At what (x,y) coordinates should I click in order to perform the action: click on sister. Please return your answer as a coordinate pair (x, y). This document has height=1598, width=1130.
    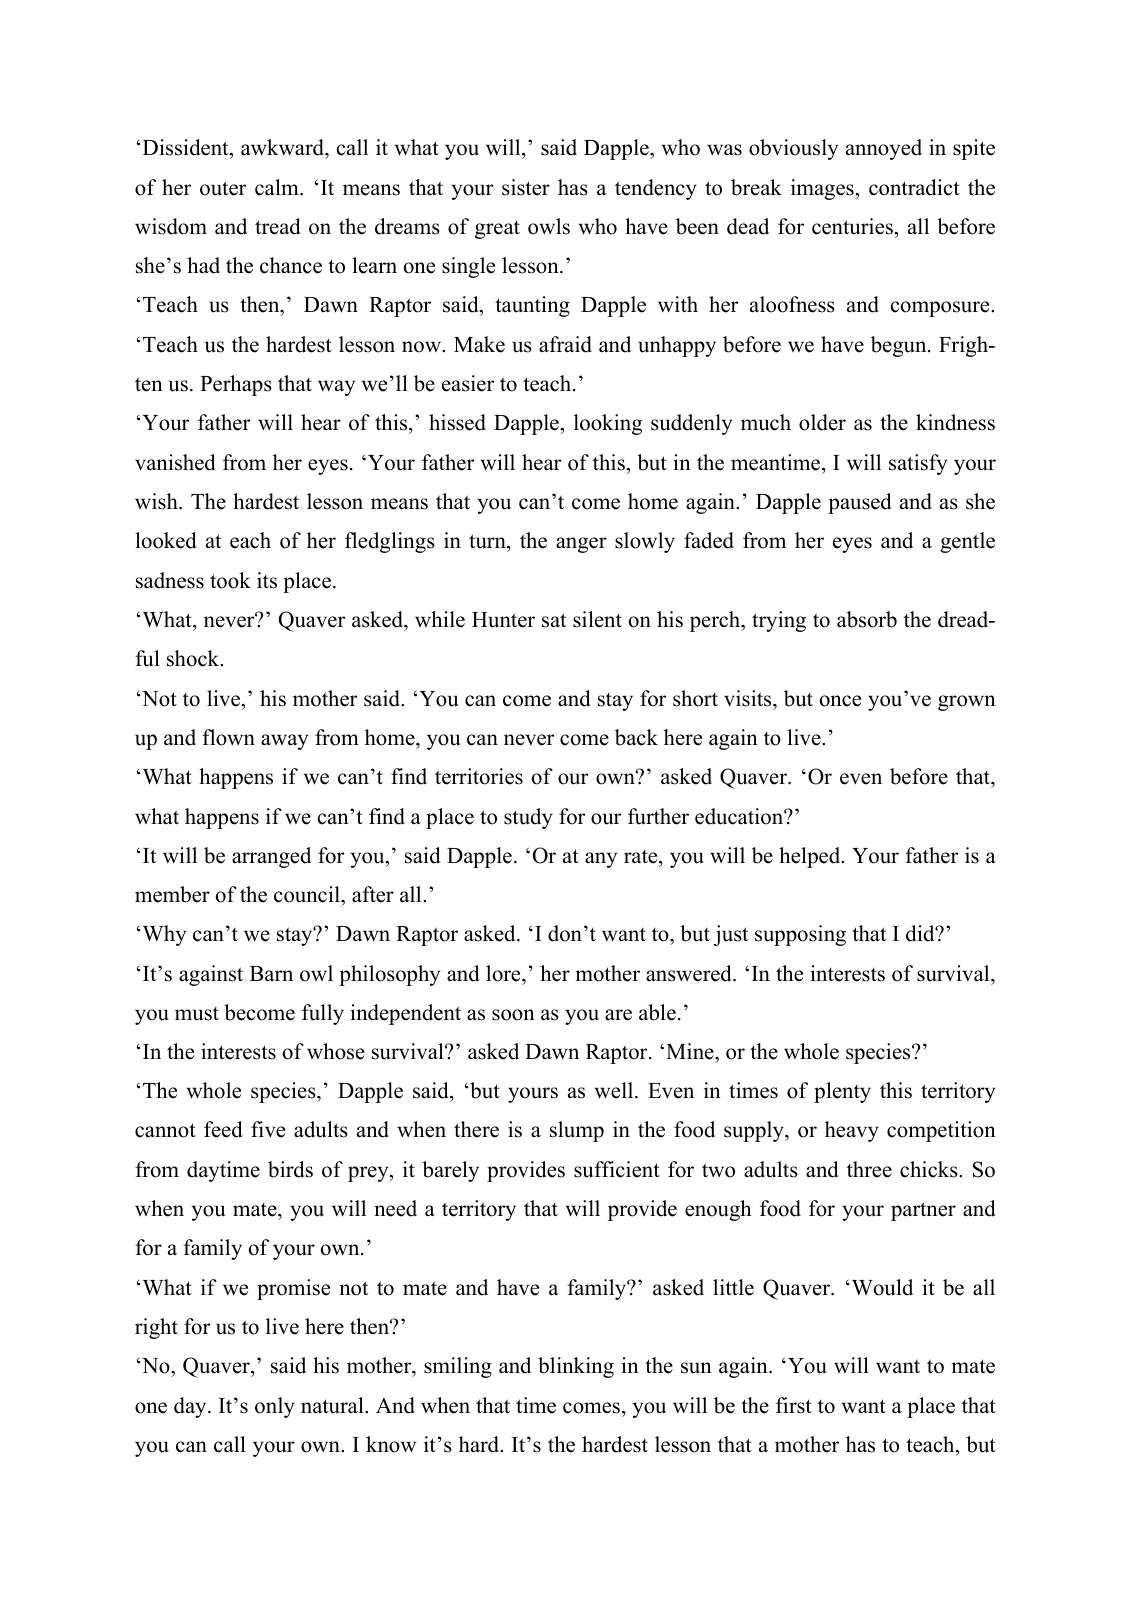
    Looking at the image, I should click on (526, 187).
